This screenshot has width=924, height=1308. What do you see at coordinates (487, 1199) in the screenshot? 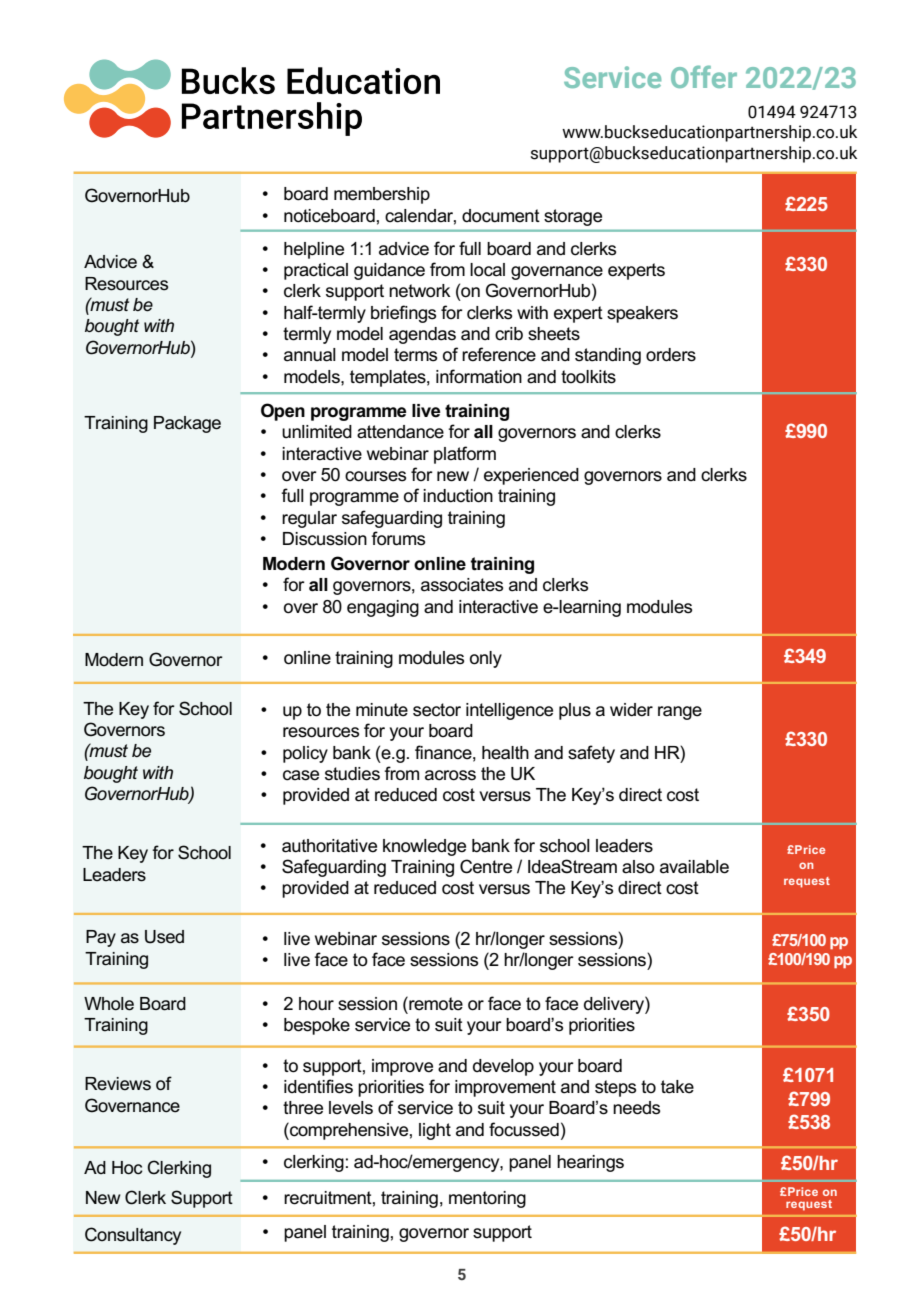
I see `mentoring` at bounding box center [487, 1199].
